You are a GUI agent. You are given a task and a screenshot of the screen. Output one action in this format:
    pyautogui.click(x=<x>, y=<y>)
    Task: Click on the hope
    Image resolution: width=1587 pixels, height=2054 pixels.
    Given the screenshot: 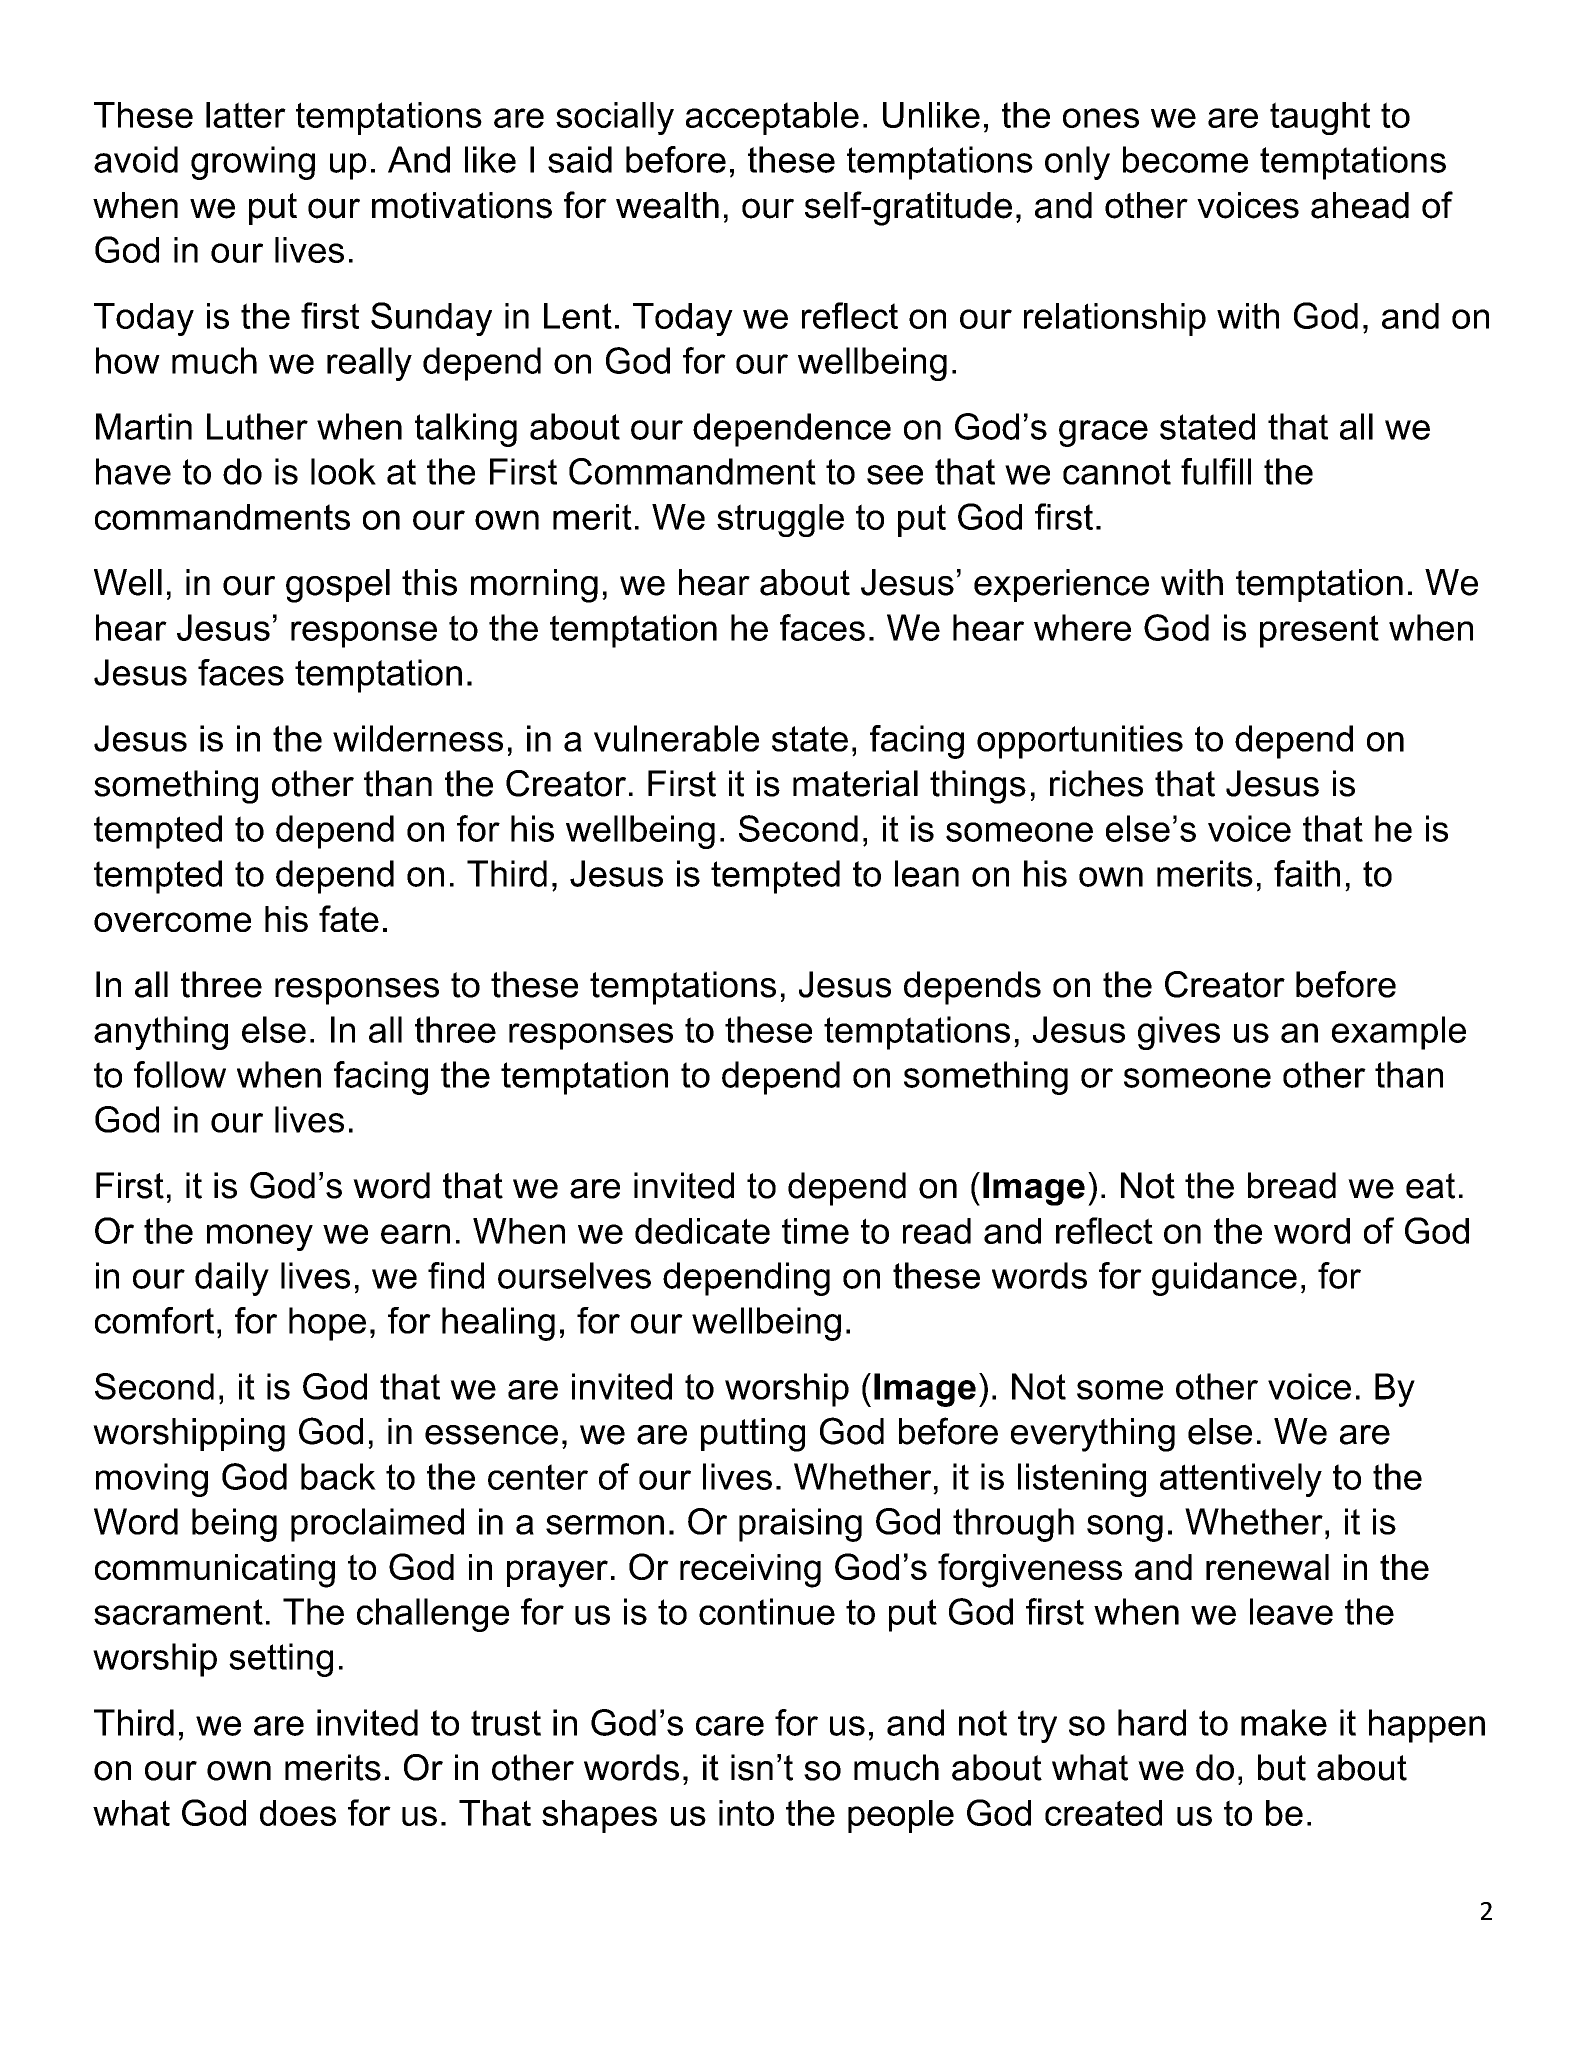 What is the action you would take?
    pyautogui.click(x=327, y=1324)
